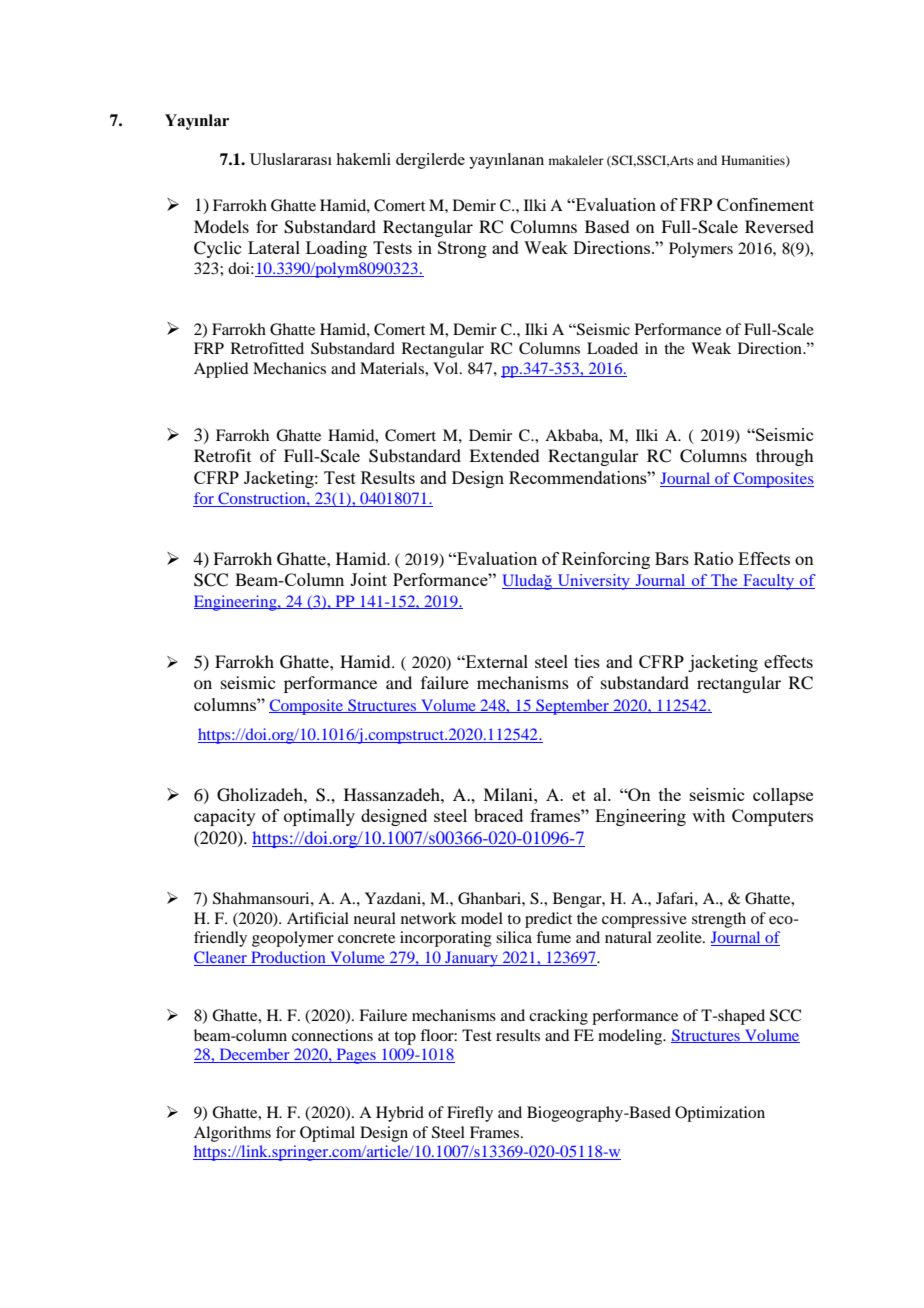 This document has height=1308, width=924. I want to click on Faculty, so click(769, 582).
